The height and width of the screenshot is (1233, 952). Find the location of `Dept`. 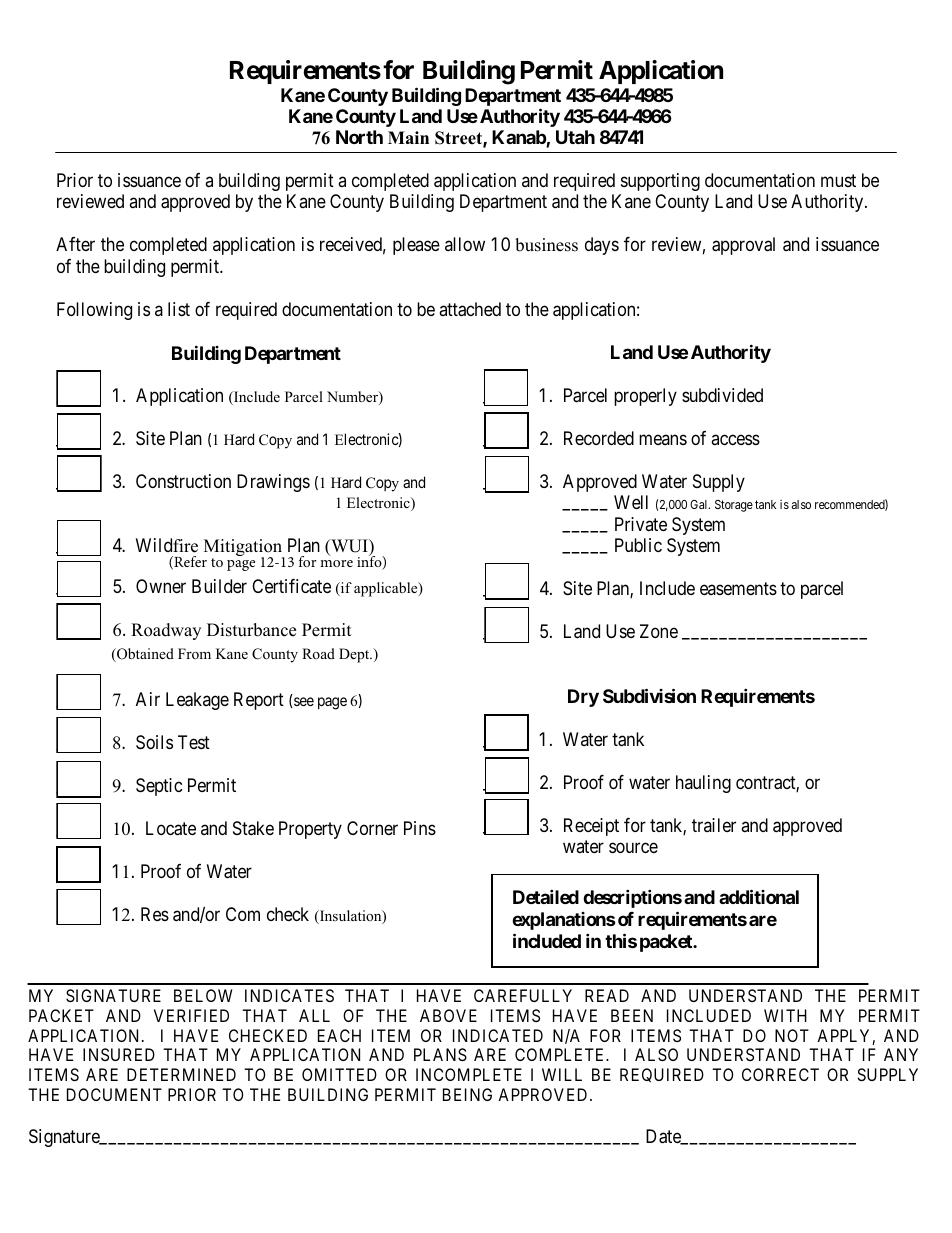

Dept is located at coordinates (355, 655).
